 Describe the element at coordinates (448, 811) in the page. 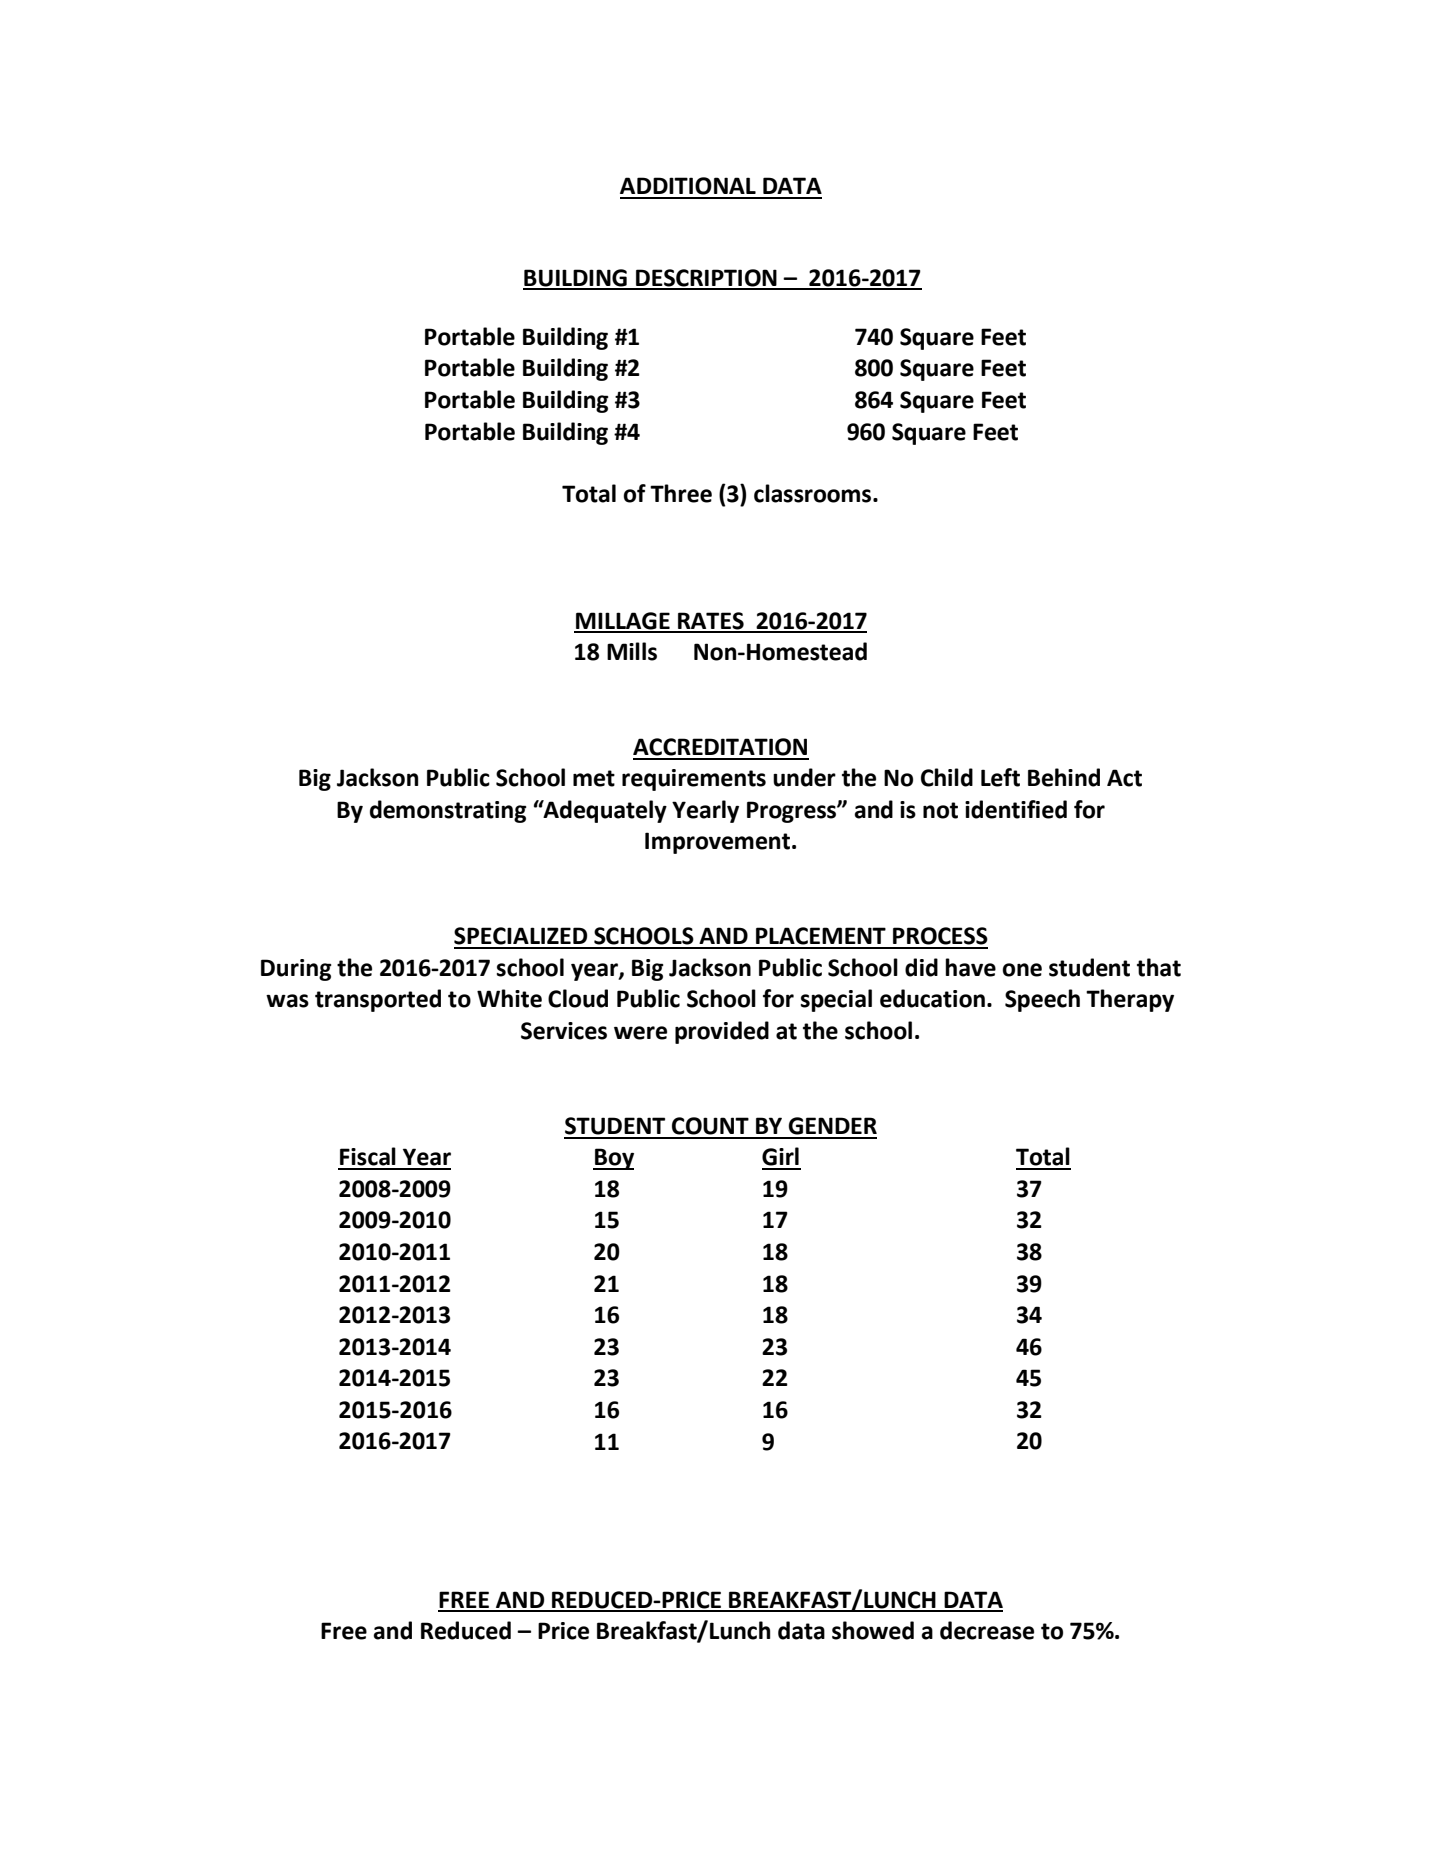

I see `demonstrating` at that location.
